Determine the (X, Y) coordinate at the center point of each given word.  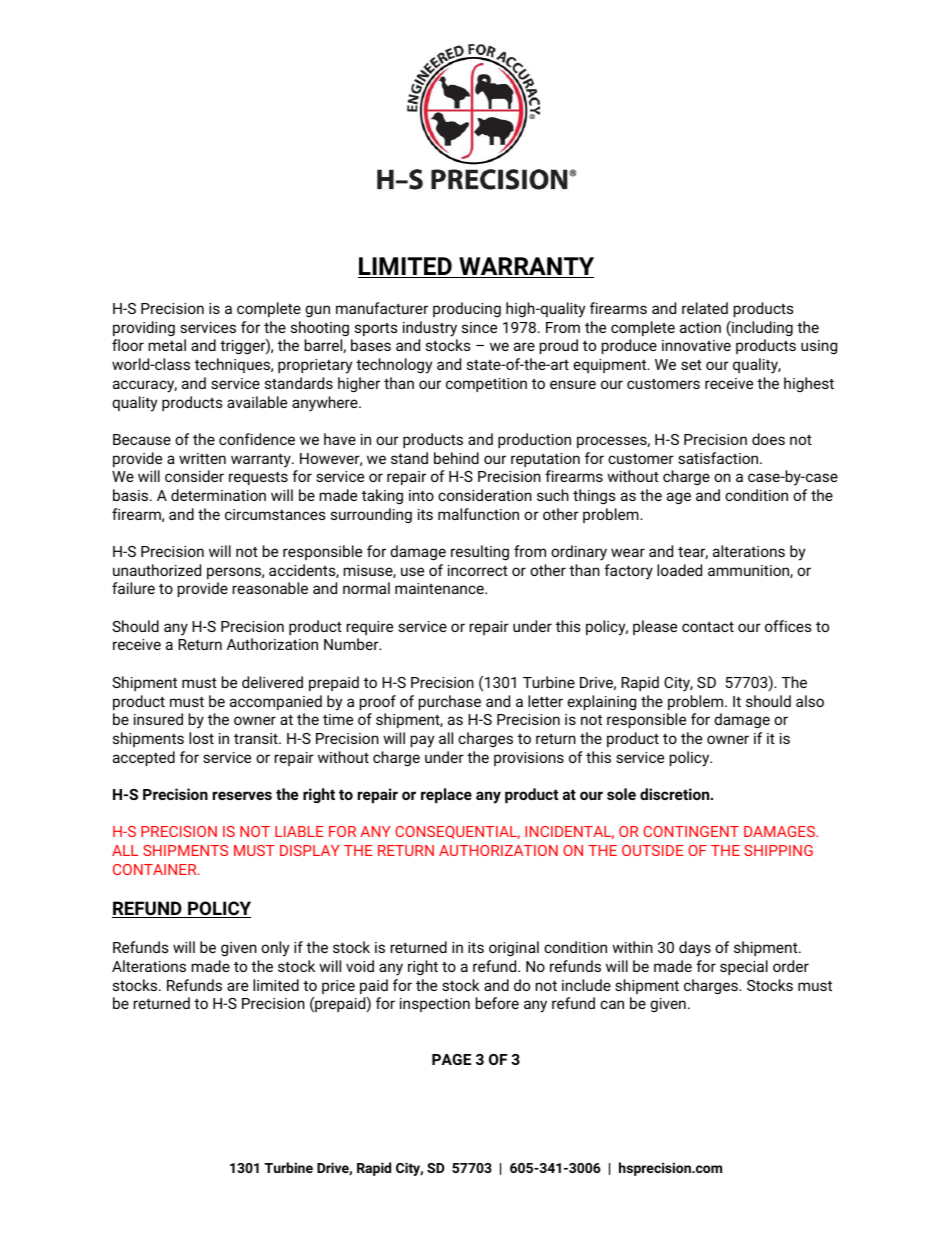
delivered (272, 682)
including (761, 329)
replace (446, 795)
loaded (679, 570)
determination (218, 495)
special (744, 967)
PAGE (451, 1059)
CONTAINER (156, 869)
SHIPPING (778, 850)
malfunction (478, 514)
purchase (450, 702)
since (479, 327)
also (810, 701)
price (338, 987)
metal (167, 345)
